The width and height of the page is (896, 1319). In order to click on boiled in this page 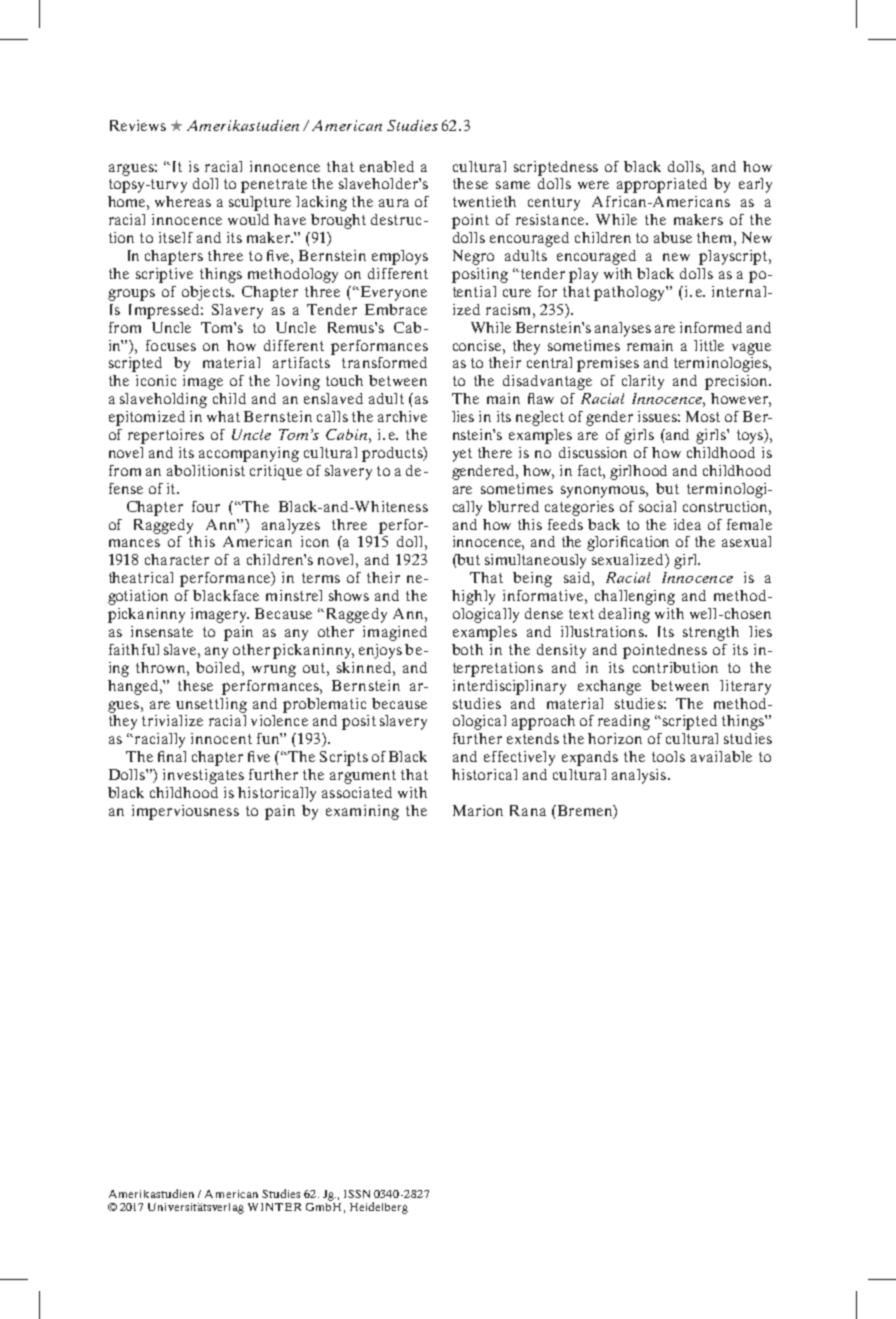, I will do `click(219, 667)`.
